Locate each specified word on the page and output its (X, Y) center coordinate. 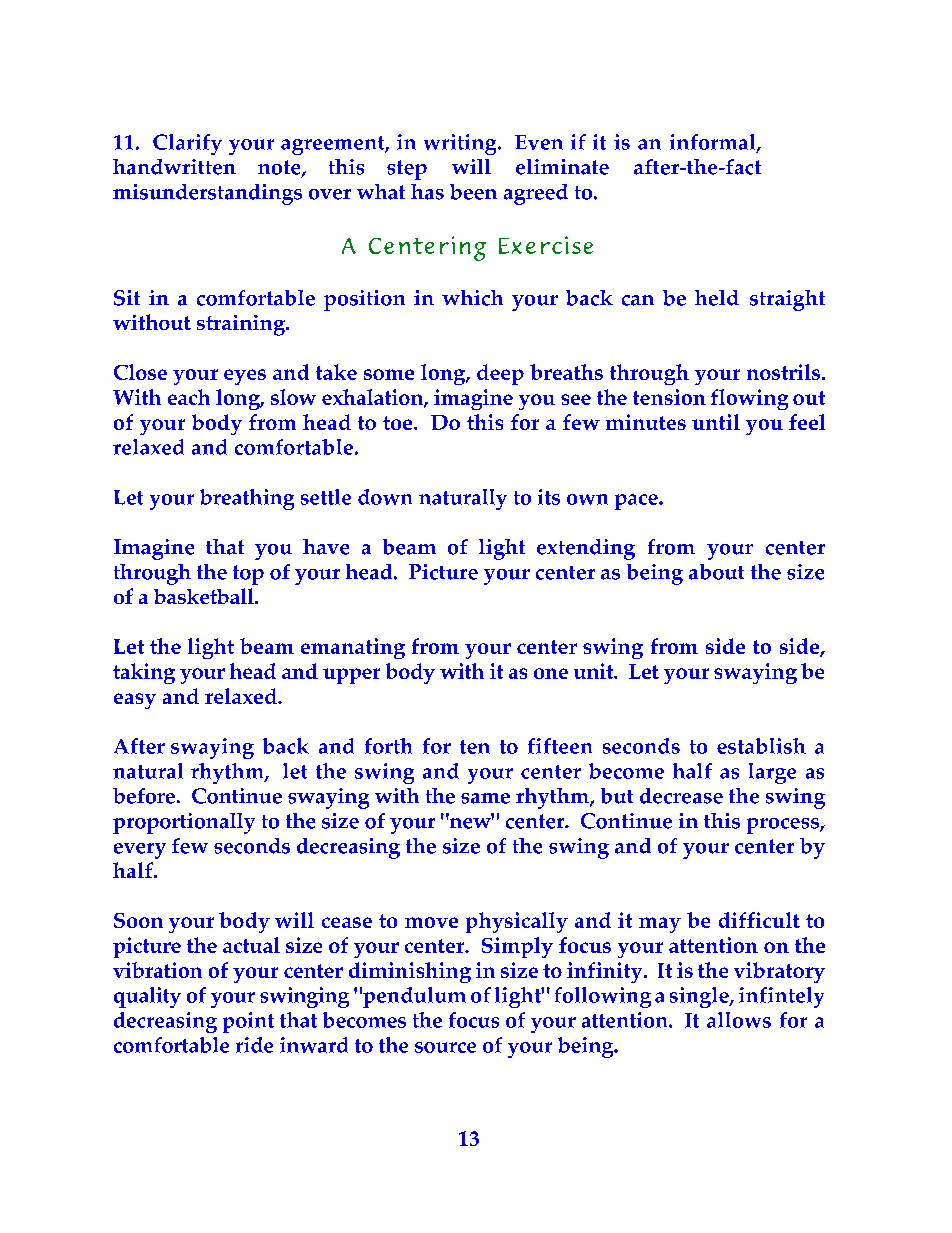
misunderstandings (207, 194)
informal (714, 143)
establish (761, 746)
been (473, 192)
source (445, 1047)
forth (388, 746)
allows (739, 1020)
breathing (247, 499)
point (248, 1022)
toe (399, 423)
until (716, 422)
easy (135, 701)
